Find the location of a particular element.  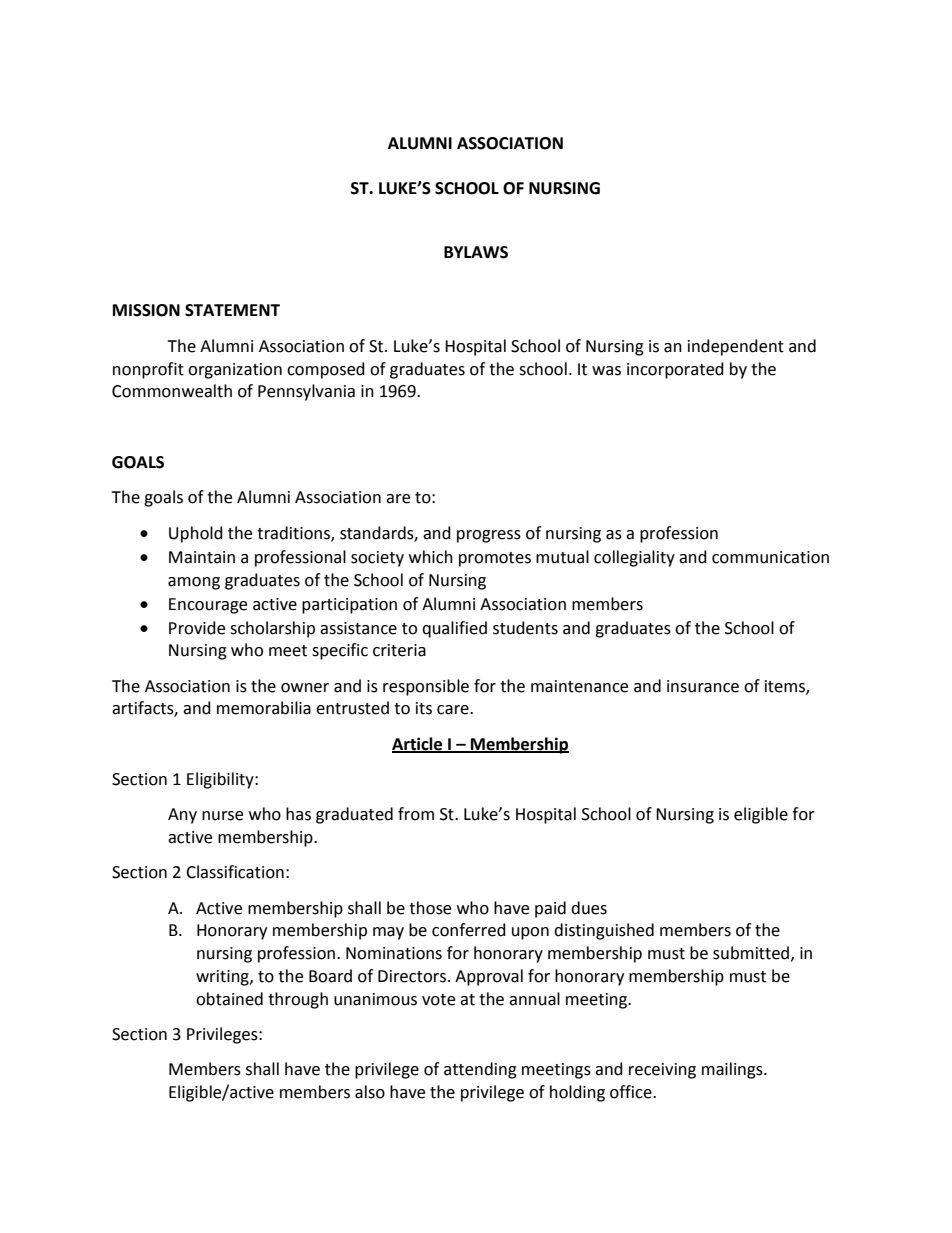

insurance is located at coordinates (703, 686).
